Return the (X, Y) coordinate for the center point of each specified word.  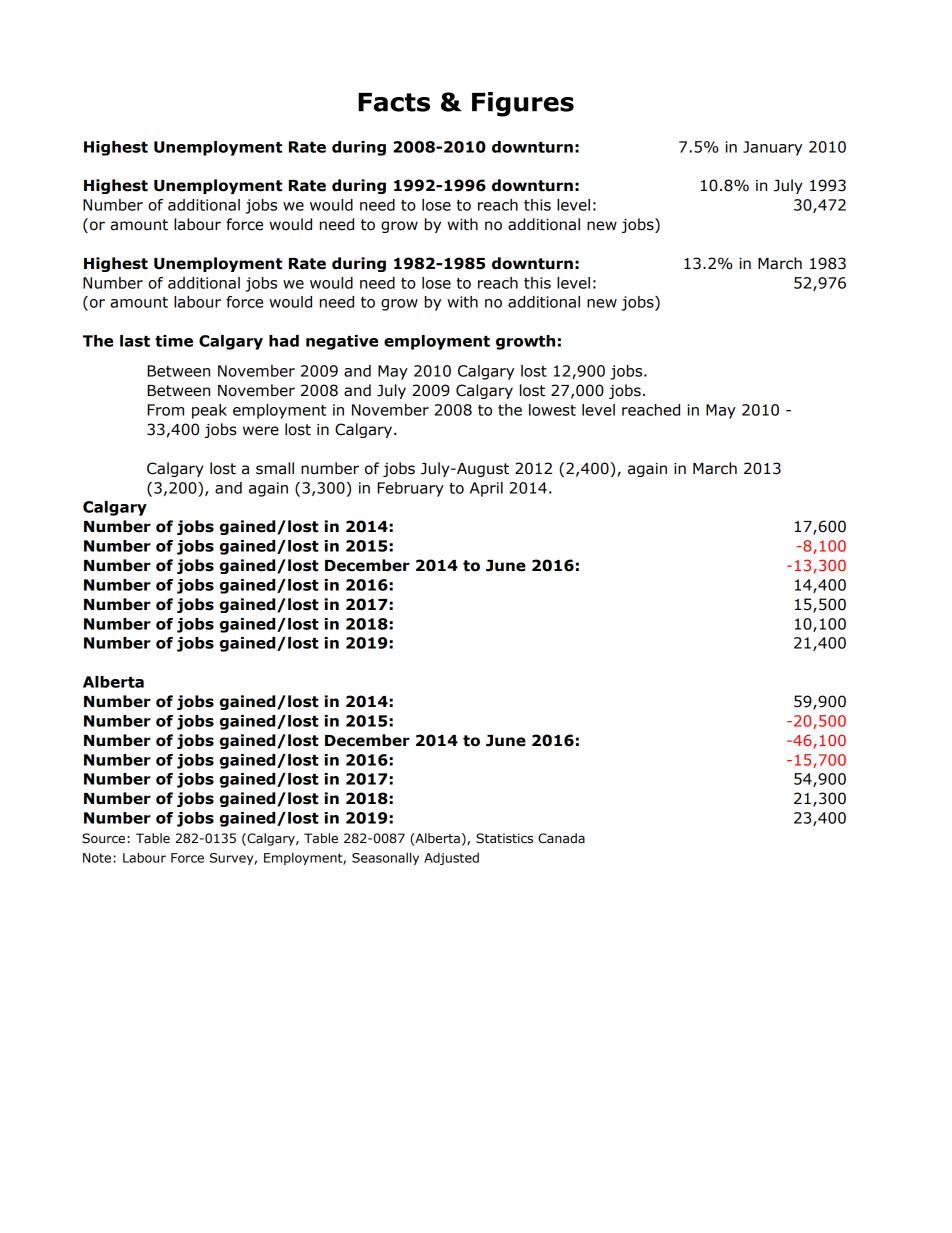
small (275, 468)
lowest (552, 410)
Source (105, 838)
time (174, 341)
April (486, 489)
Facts (394, 102)
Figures (523, 104)
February (410, 489)
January (772, 148)
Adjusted (451, 859)
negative (342, 342)
